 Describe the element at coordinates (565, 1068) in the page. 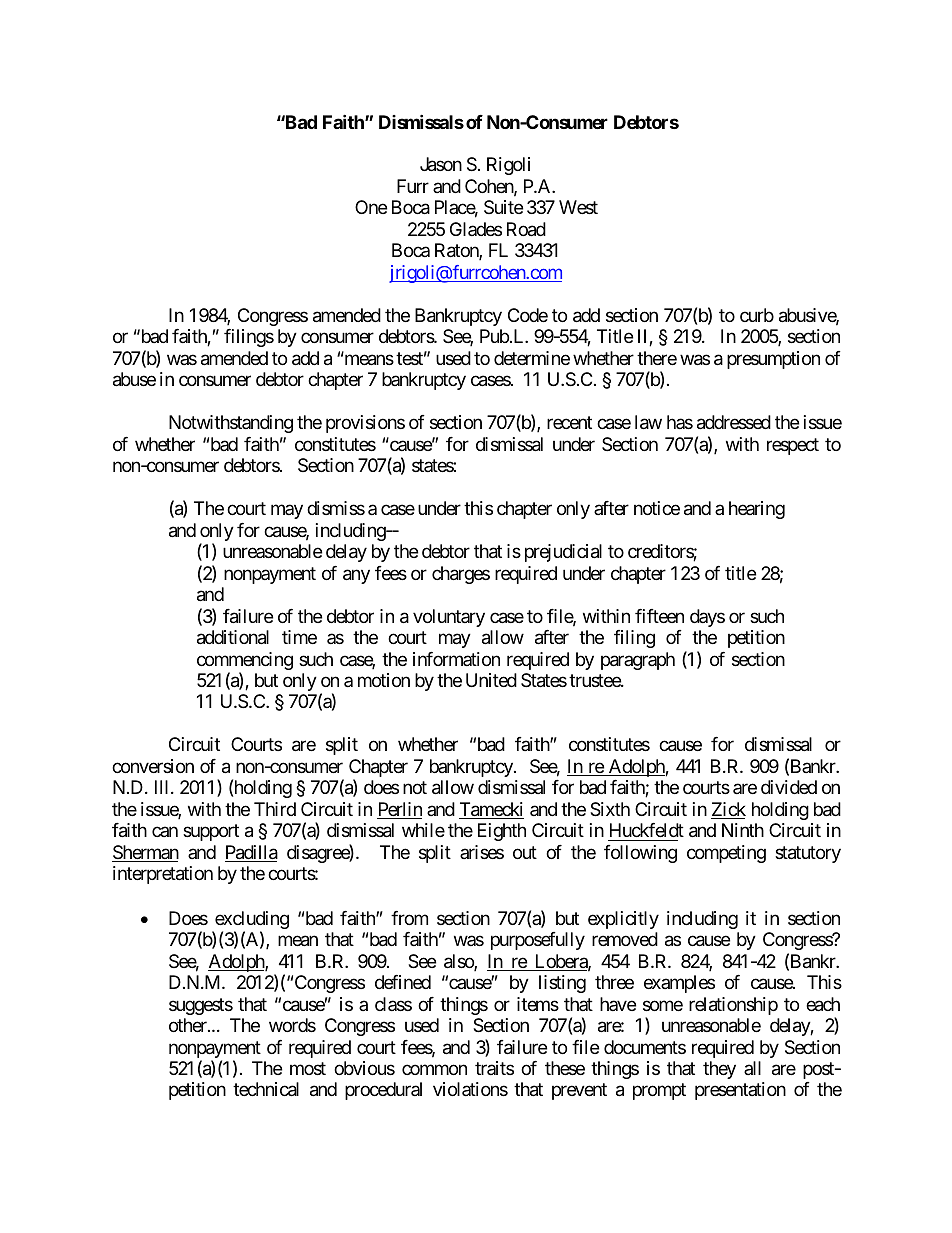

I see `these` at that location.
